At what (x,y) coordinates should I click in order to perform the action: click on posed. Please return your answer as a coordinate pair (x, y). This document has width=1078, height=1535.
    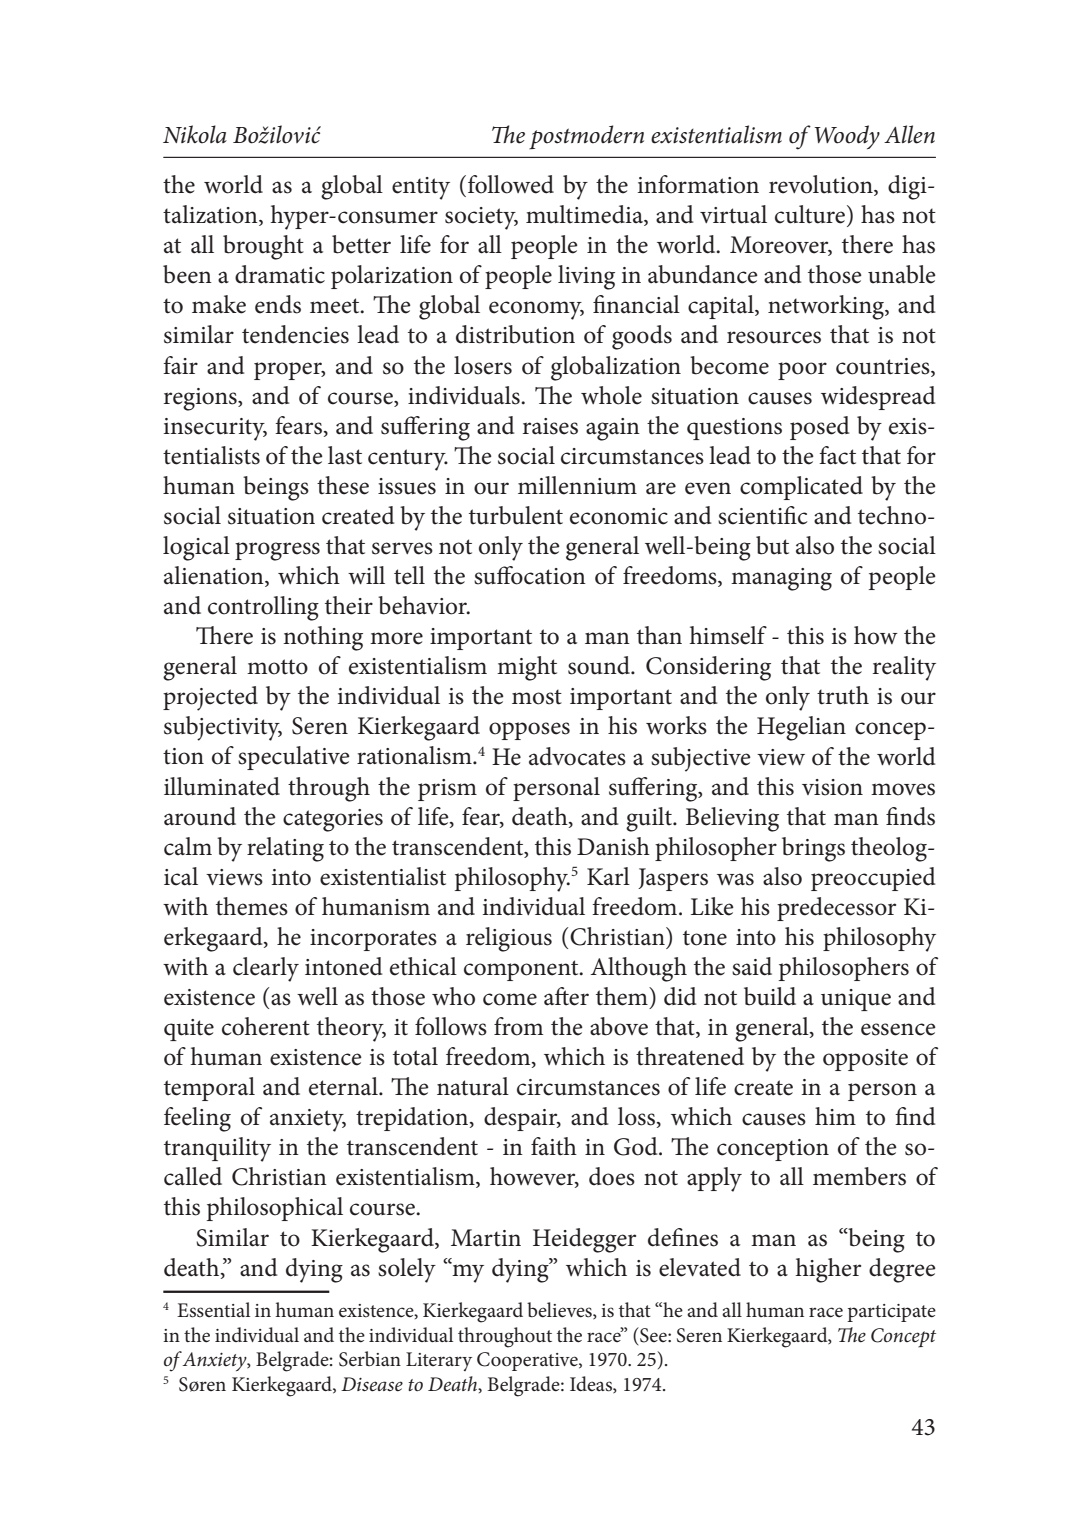
    Looking at the image, I should click on (819, 428).
